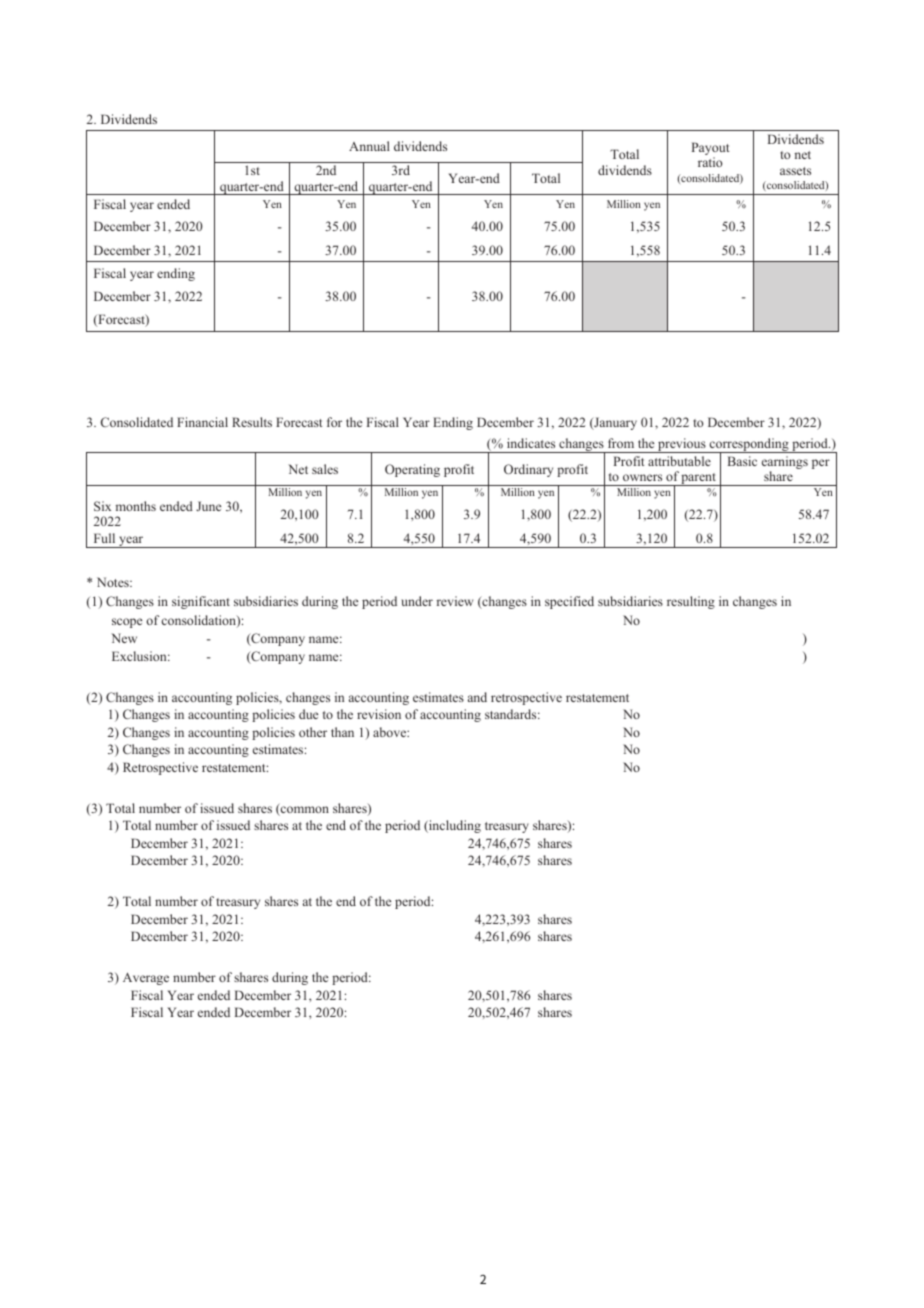  I want to click on Payout, so click(710, 150).
